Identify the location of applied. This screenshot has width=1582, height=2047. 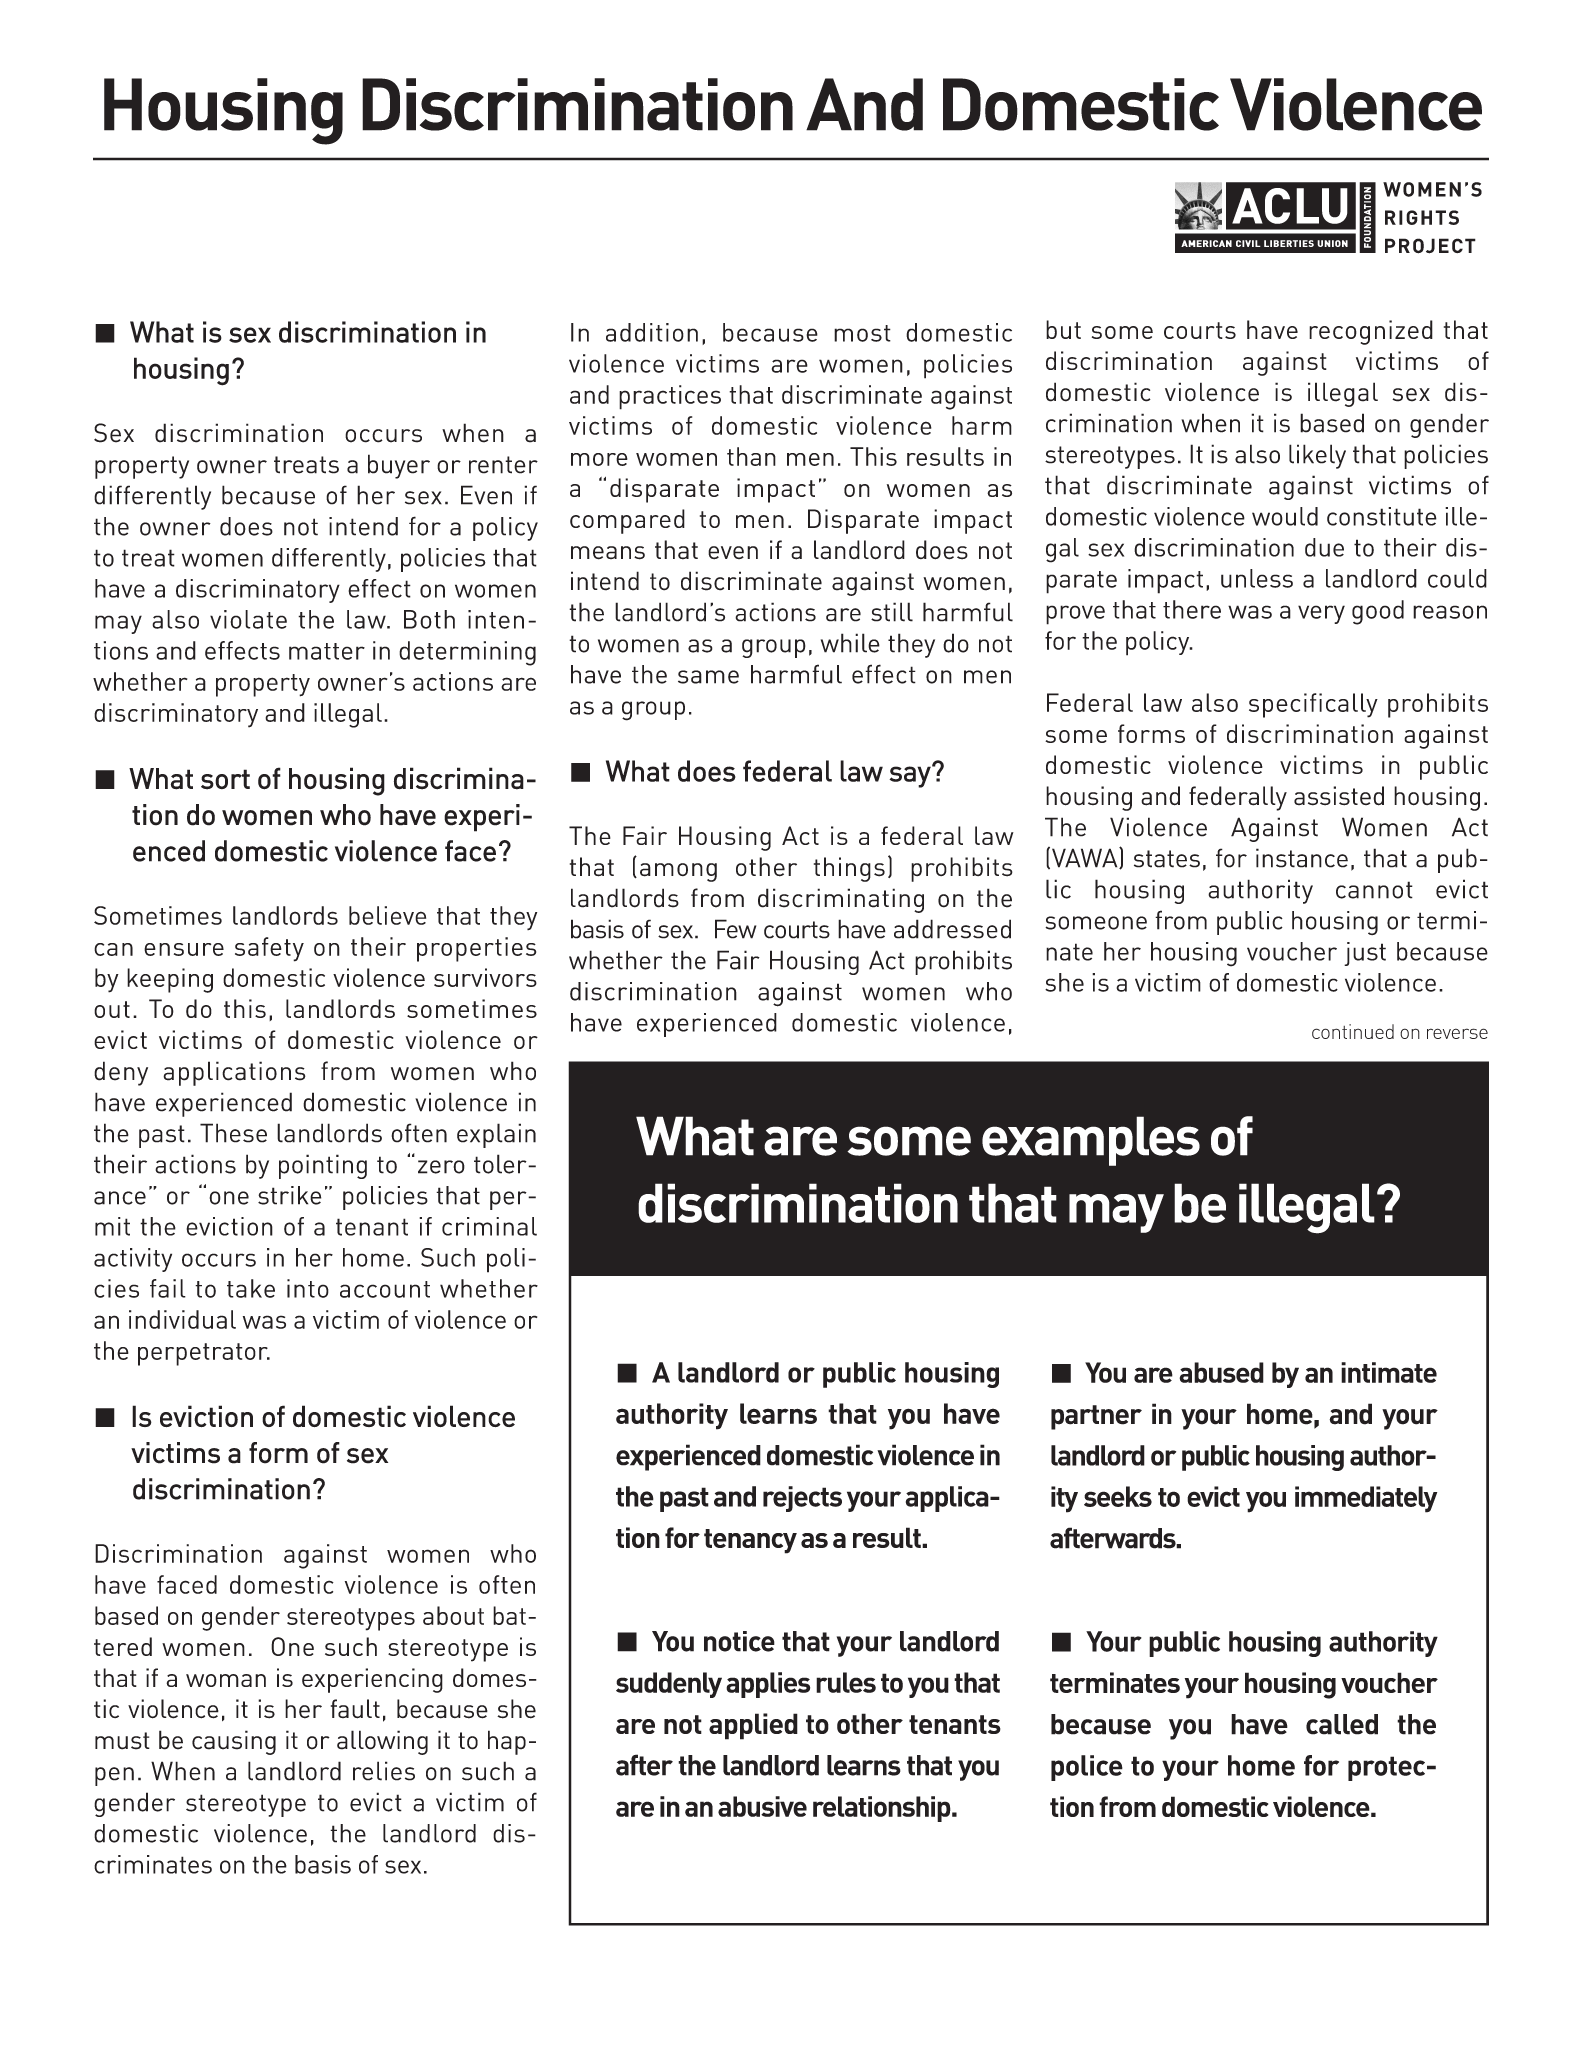
(753, 1726).
